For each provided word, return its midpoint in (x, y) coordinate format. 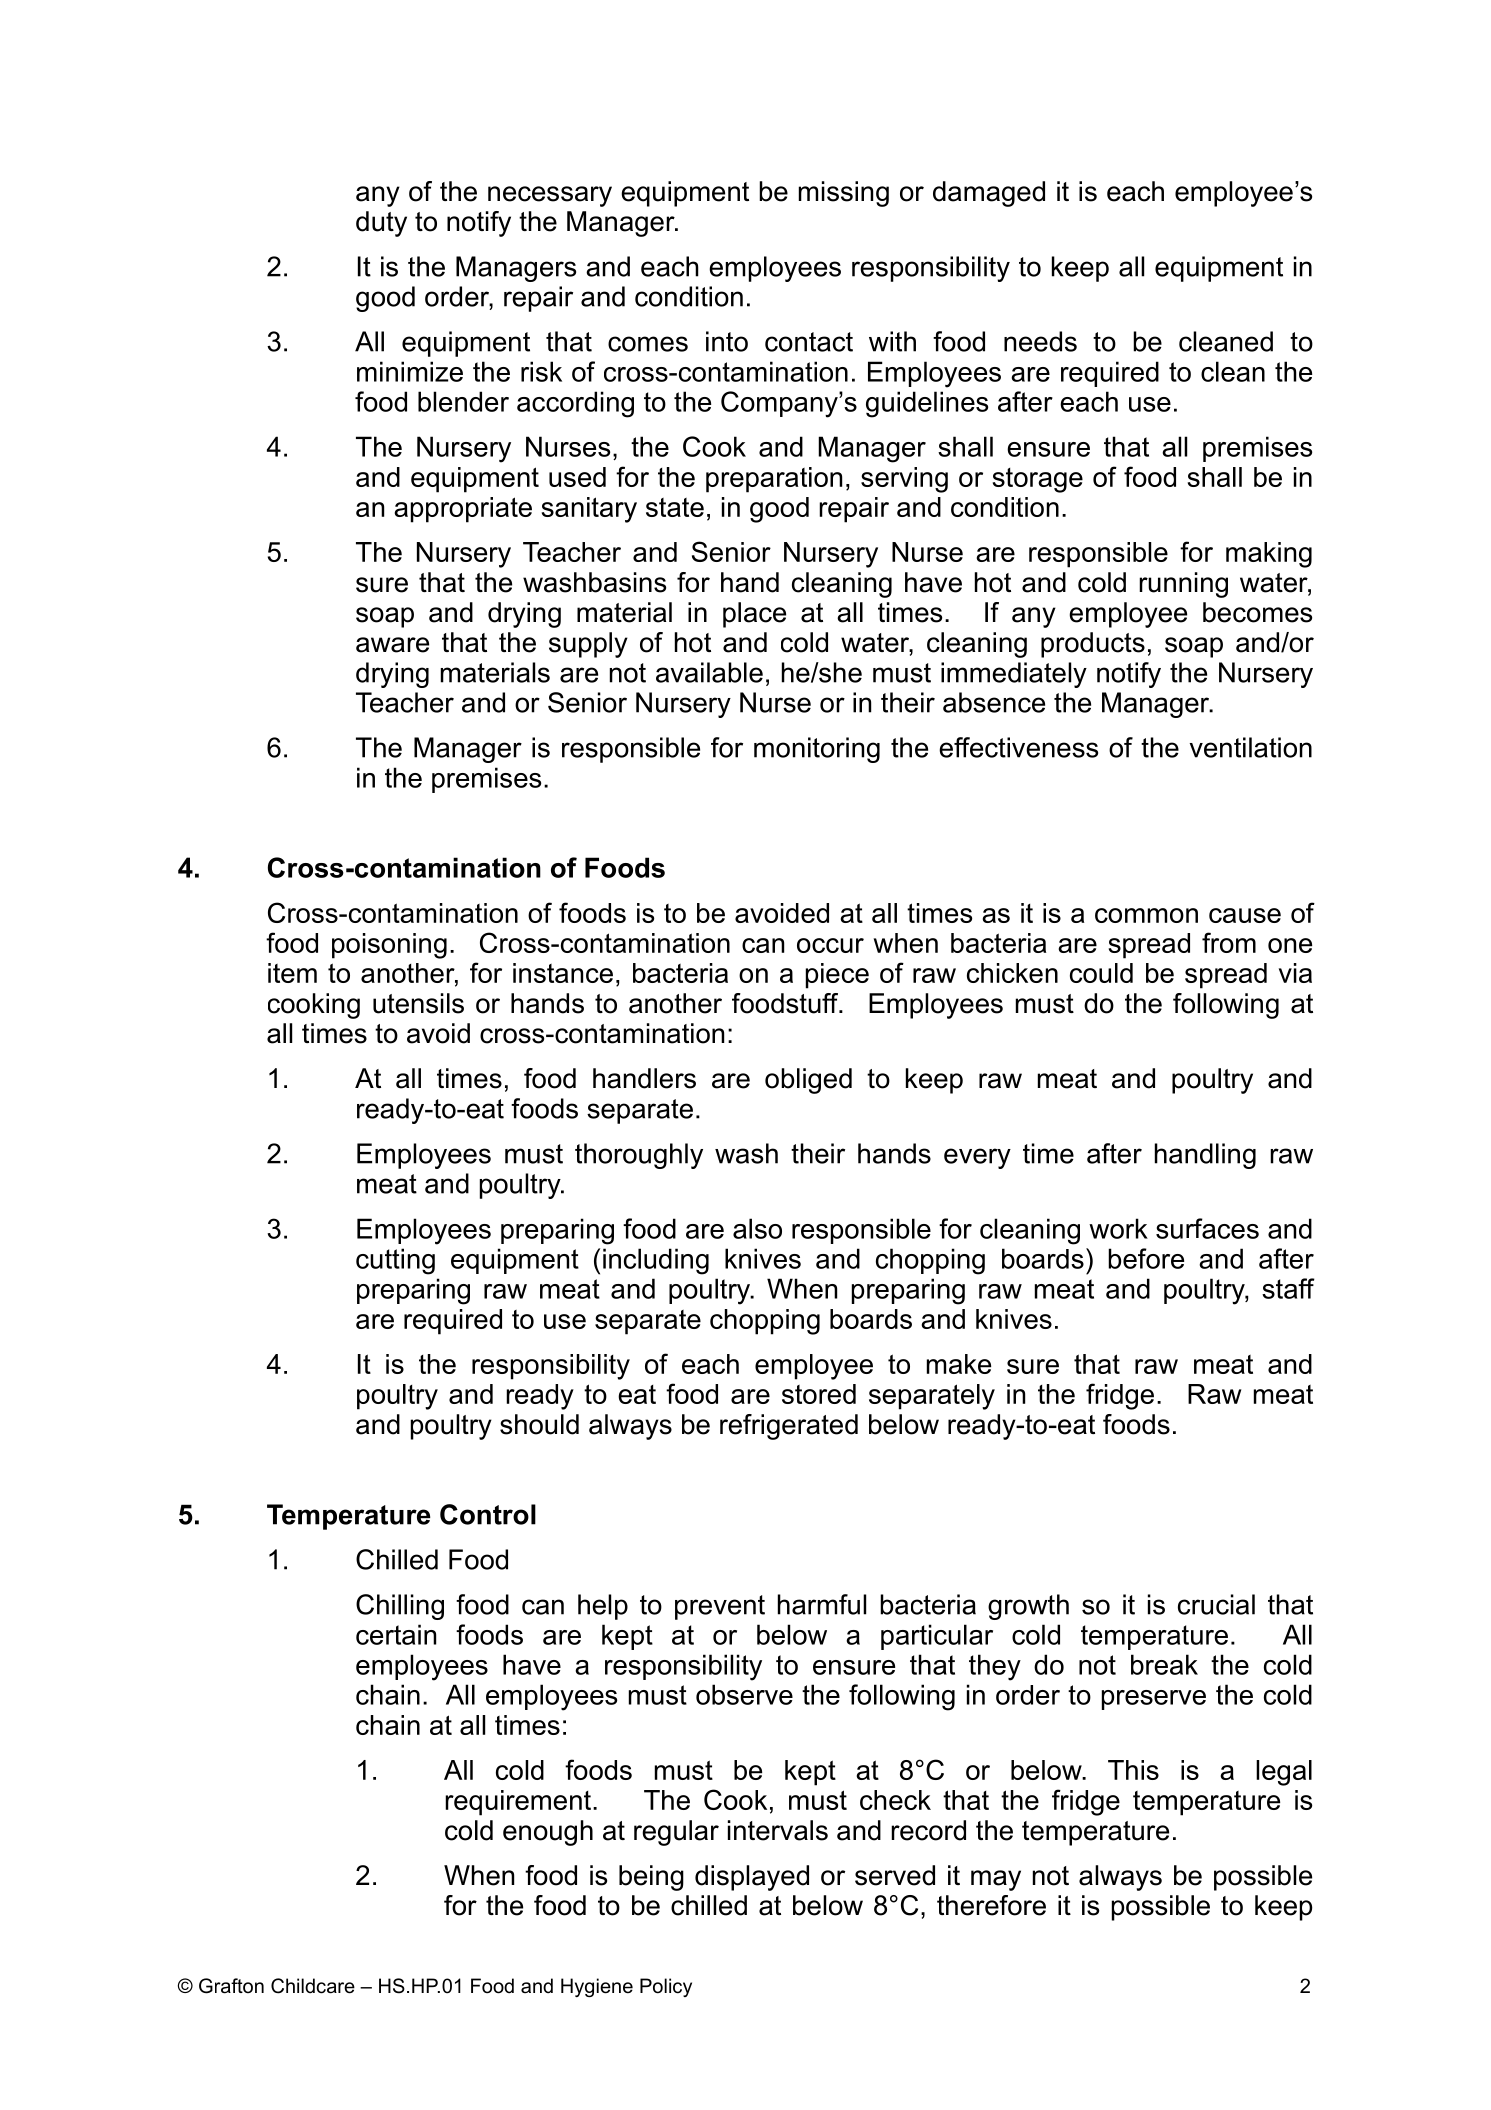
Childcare (313, 1986)
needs (1040, 341)
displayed (752, 1878)
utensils (418, 1003)
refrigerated (789, 1427)
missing (844, 194)
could (1101, 973)
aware (392, 645)
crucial (1216, 1604)
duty (381, 224)
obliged (808, 1081)
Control (488, 1514)
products (1093, 645)
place (754, 615)
